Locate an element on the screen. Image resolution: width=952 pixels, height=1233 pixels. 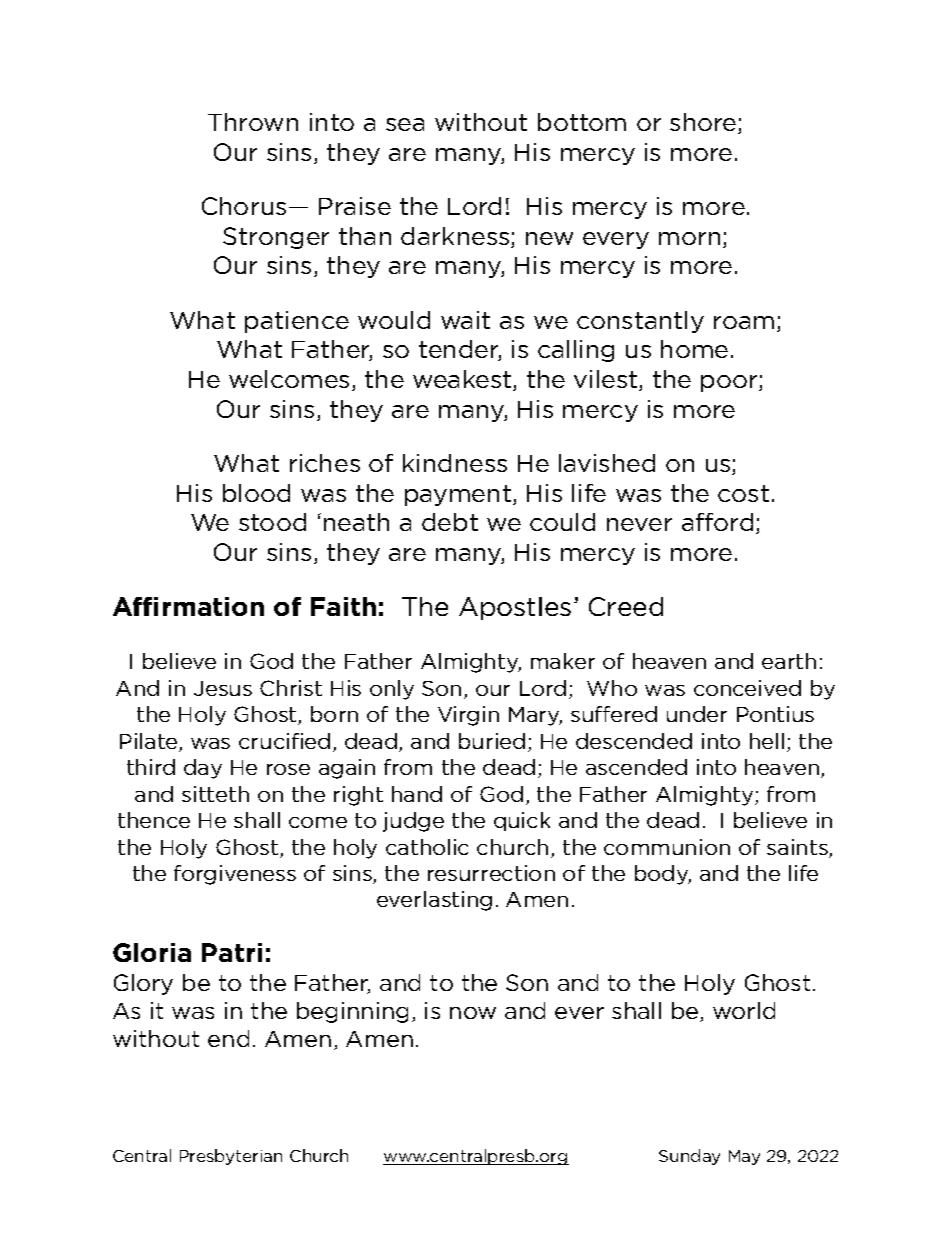
now is located at coordinates (473, 1013).
